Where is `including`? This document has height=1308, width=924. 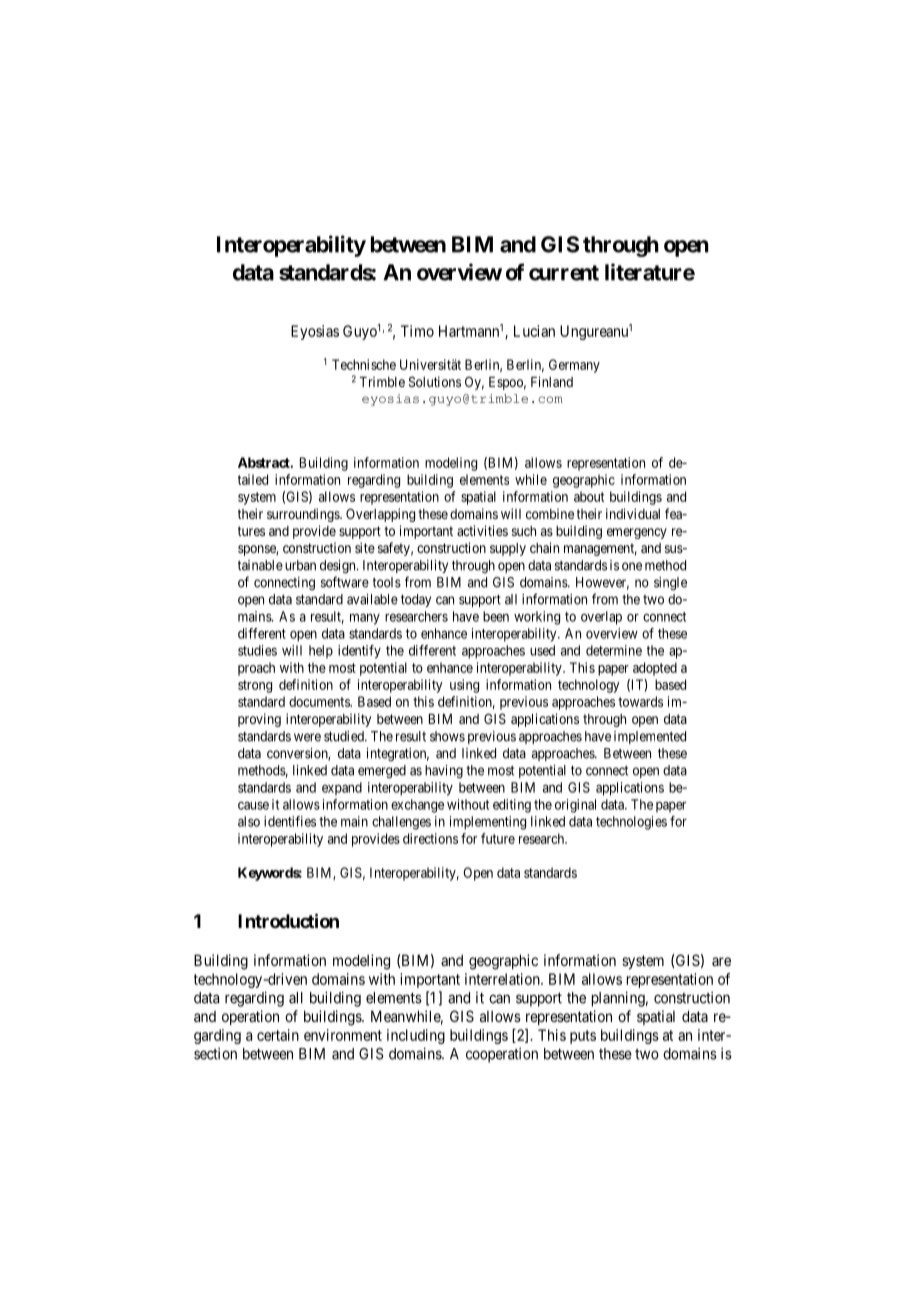 including is located at coordinates (416, 1036).
